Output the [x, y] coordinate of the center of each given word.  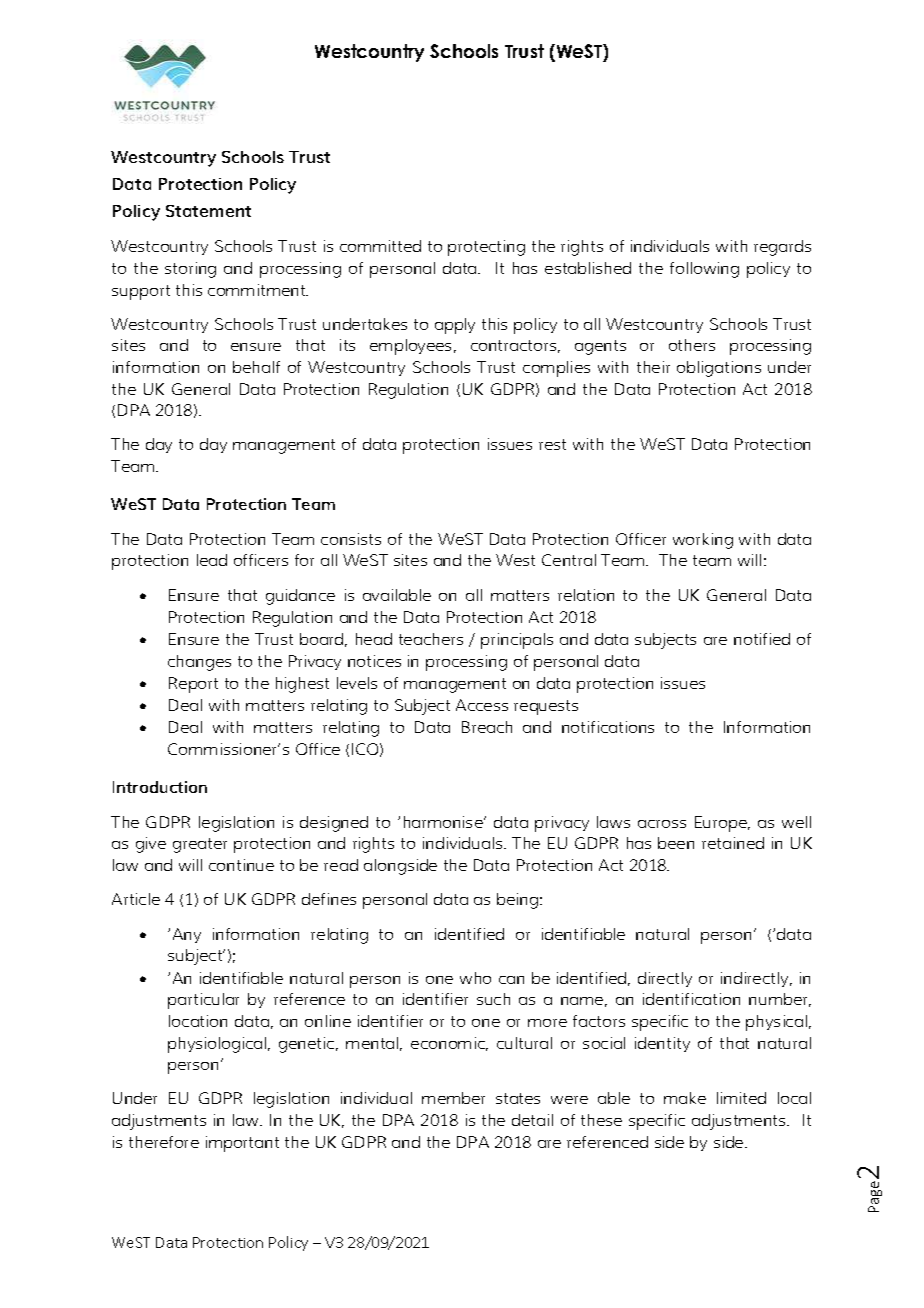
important [242, 1144]
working [703, 541]
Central [569, 560]
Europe [722, 824]
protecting [486, 248]
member [453, 1098]
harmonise [444, 822]
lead [212, 560]
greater [200, 845]
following [704, 270]
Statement [208, 211]
